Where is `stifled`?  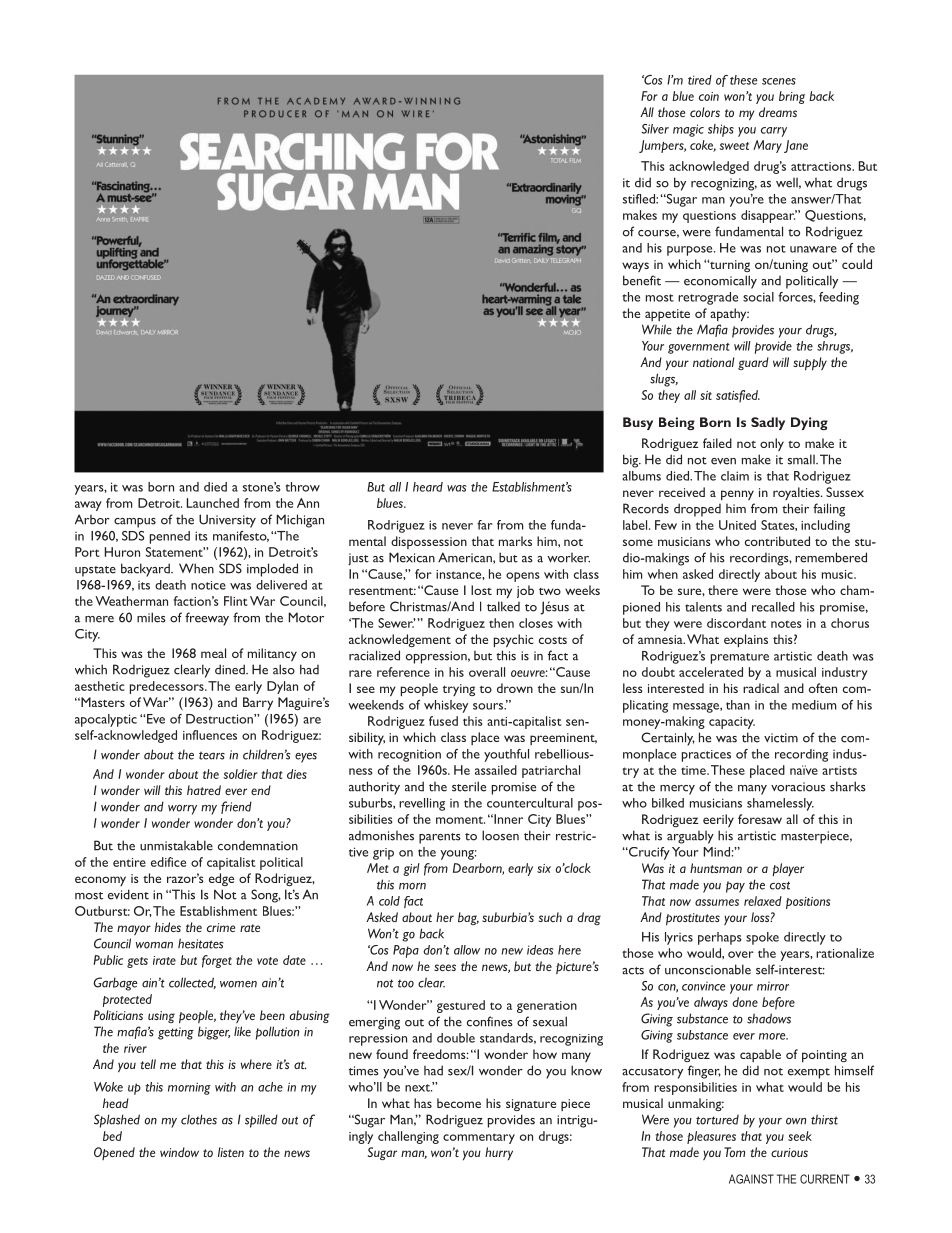
stifled is located at coordinates (640, 199).
